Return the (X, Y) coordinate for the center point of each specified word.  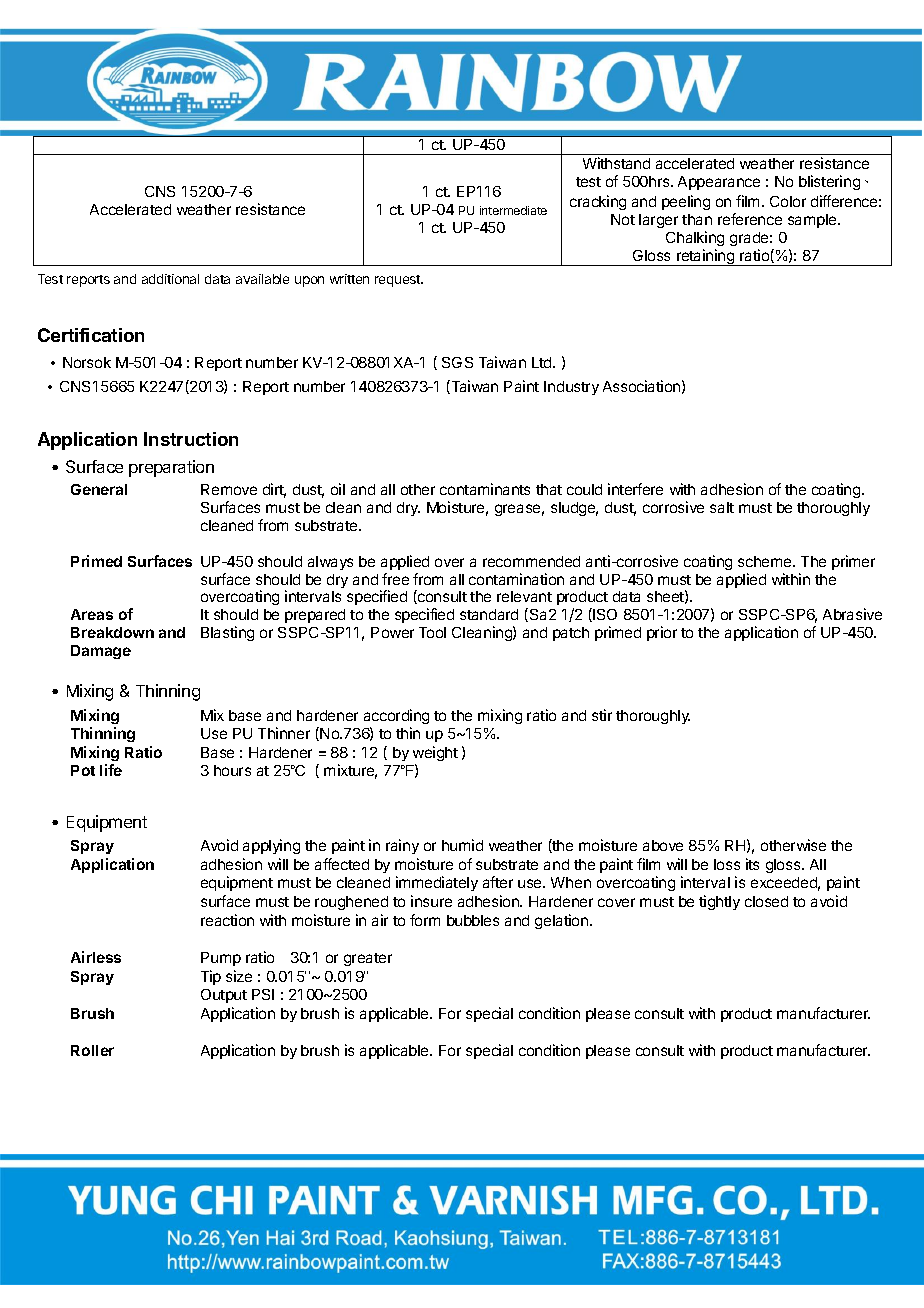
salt (722, 507)
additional (170, 279)
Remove (229, 489)
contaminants (485, 489)
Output (224, 996)
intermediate (513, 210)
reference (750, 219)
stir (602, 715)
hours (232, 770)
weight (435, 753)
